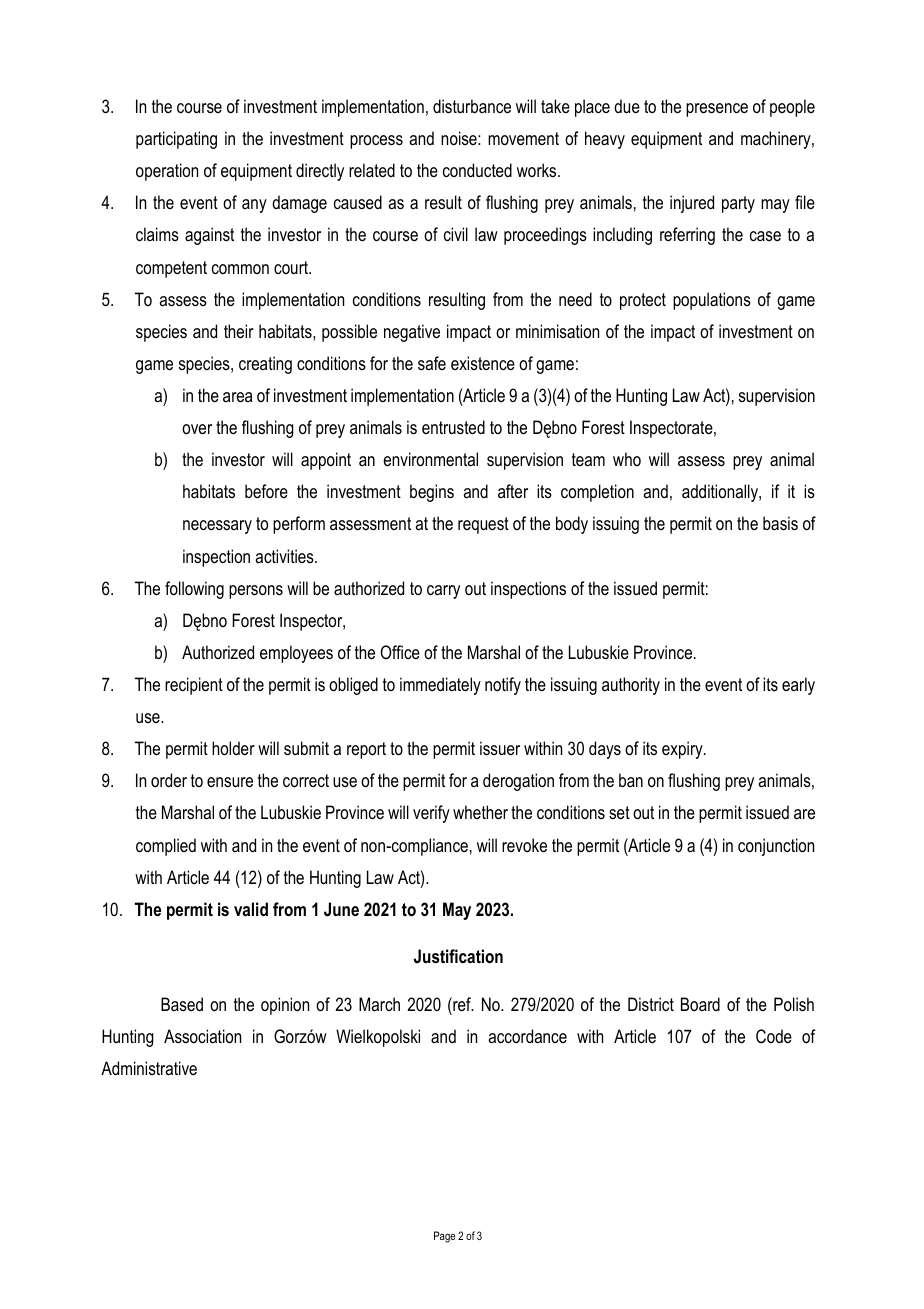 The image size is (924, 1309). What do you see at coordinates (477, 170) in the image?
I see `conducted` at bounding box center [477, 170].
